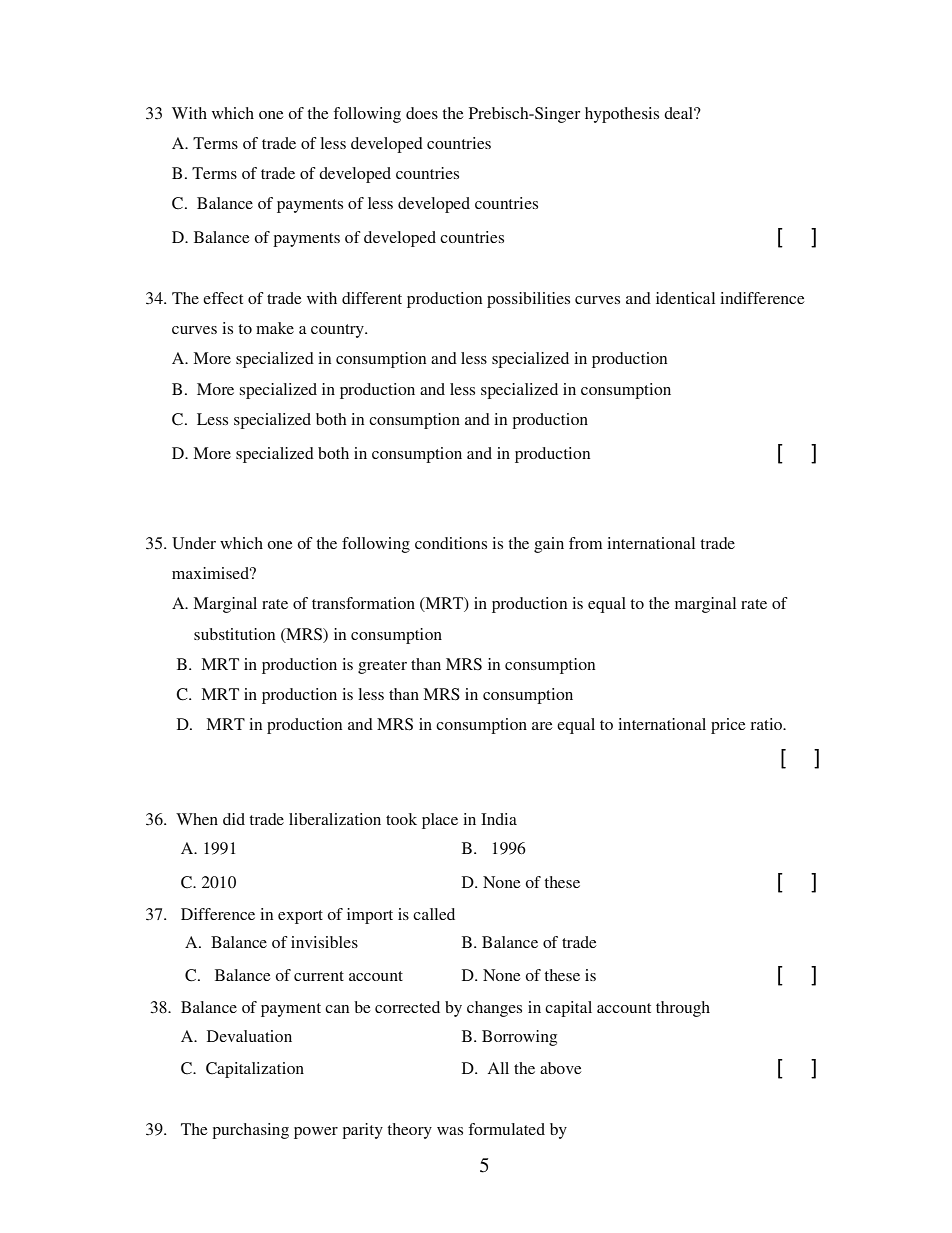 The height and width of the screenshot is (1233, 952). I want to click on identical, so click(685, 298).
